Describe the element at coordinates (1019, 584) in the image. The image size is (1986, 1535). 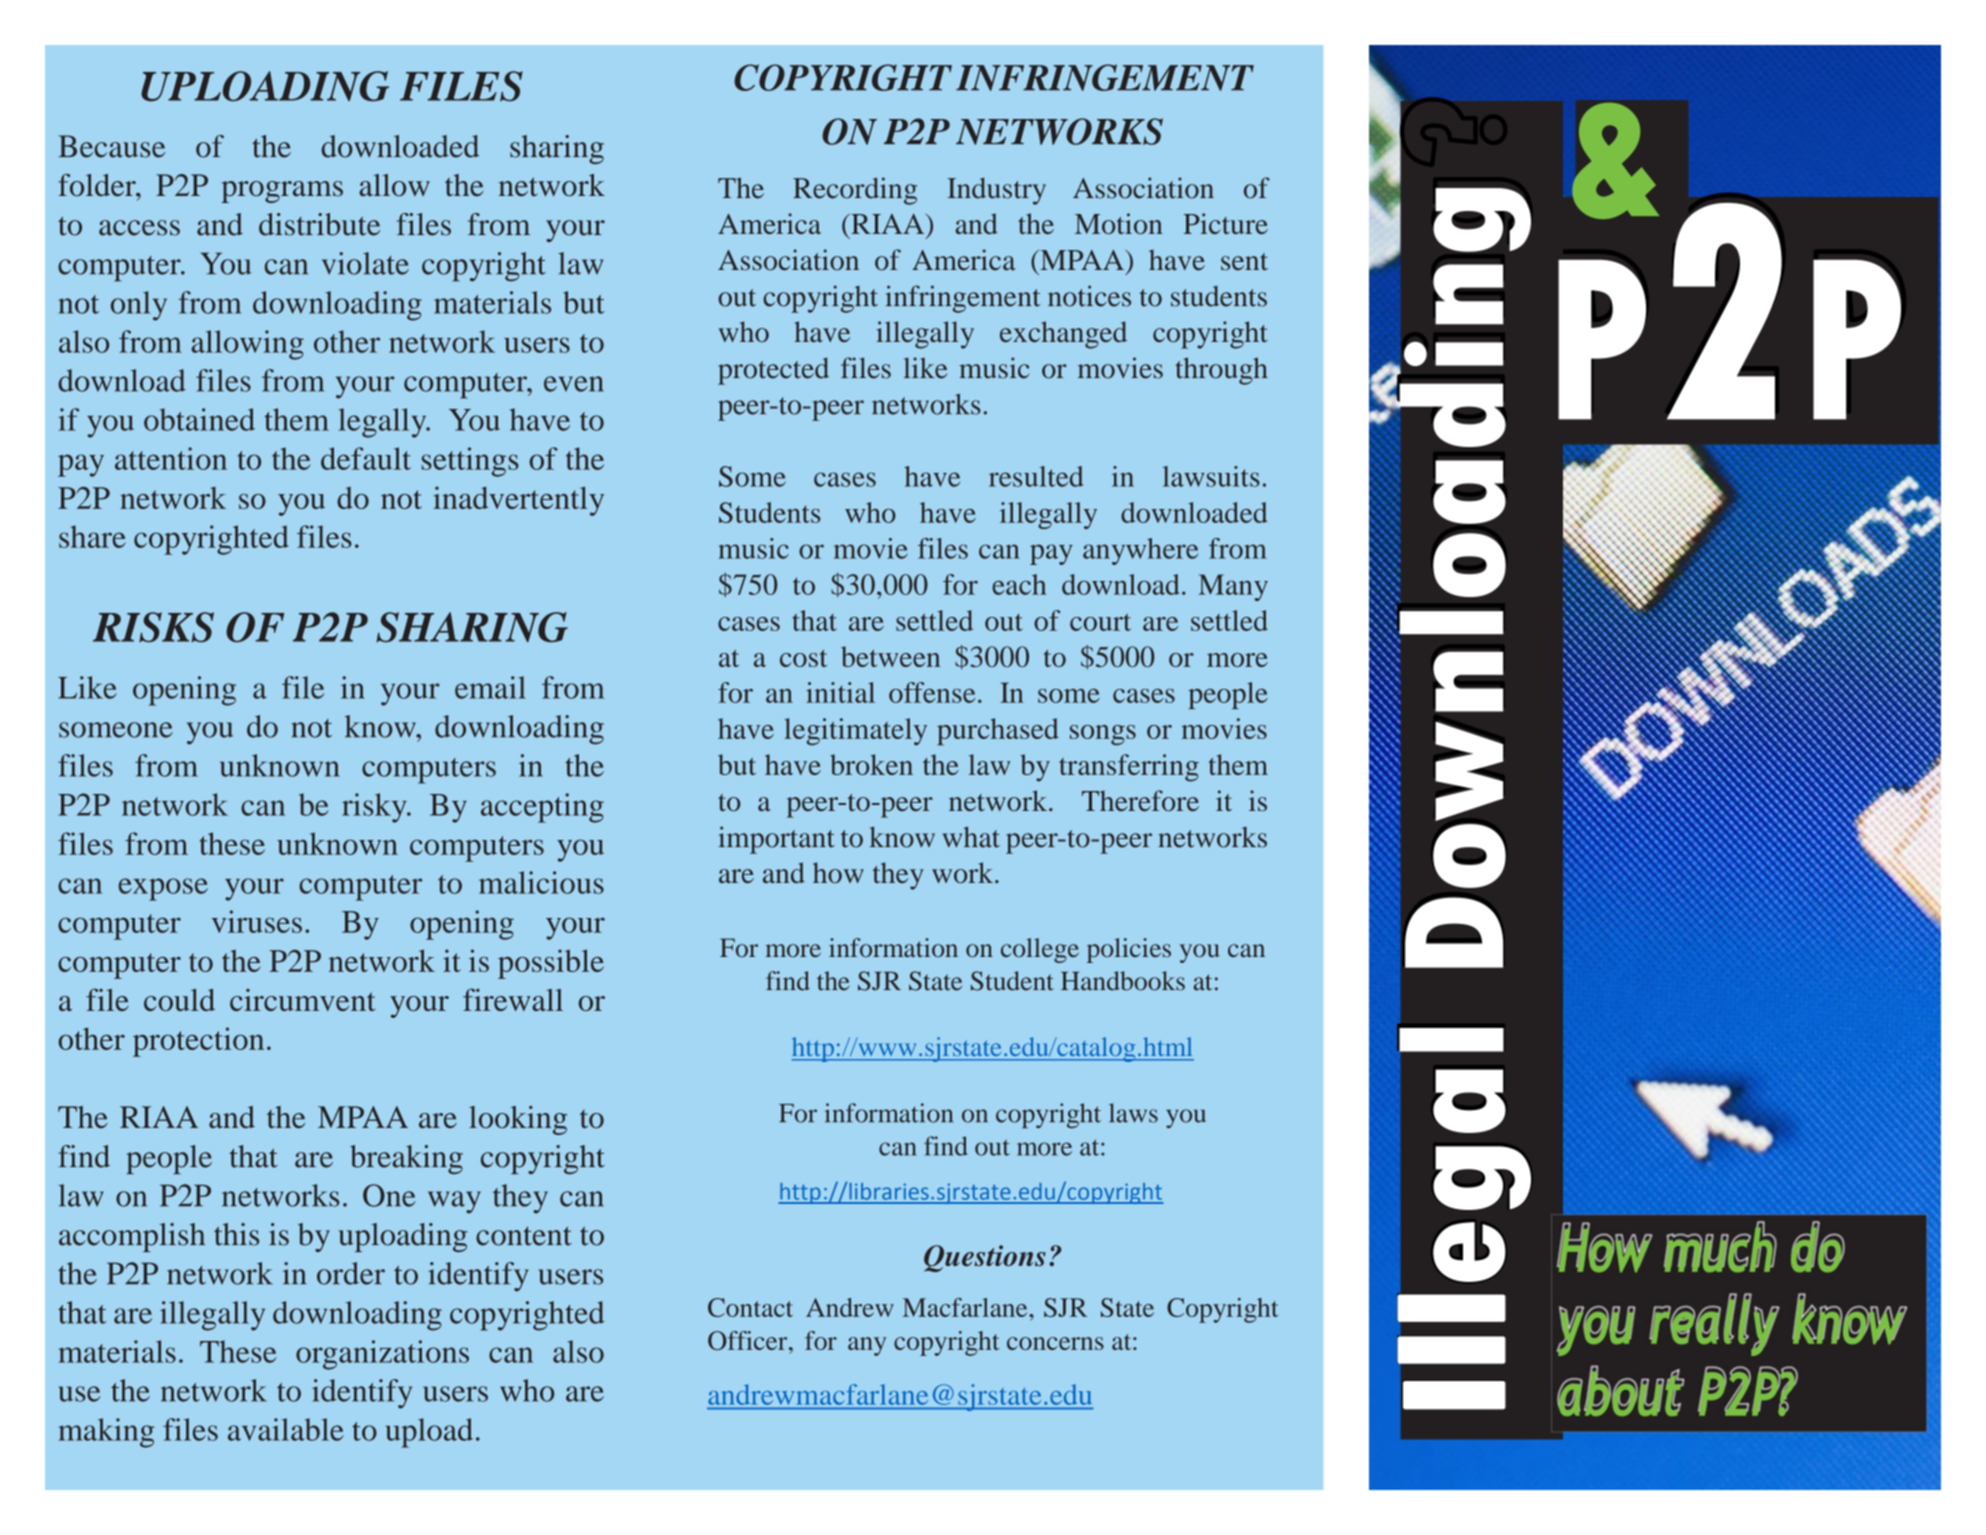
I see `each` at that location.
